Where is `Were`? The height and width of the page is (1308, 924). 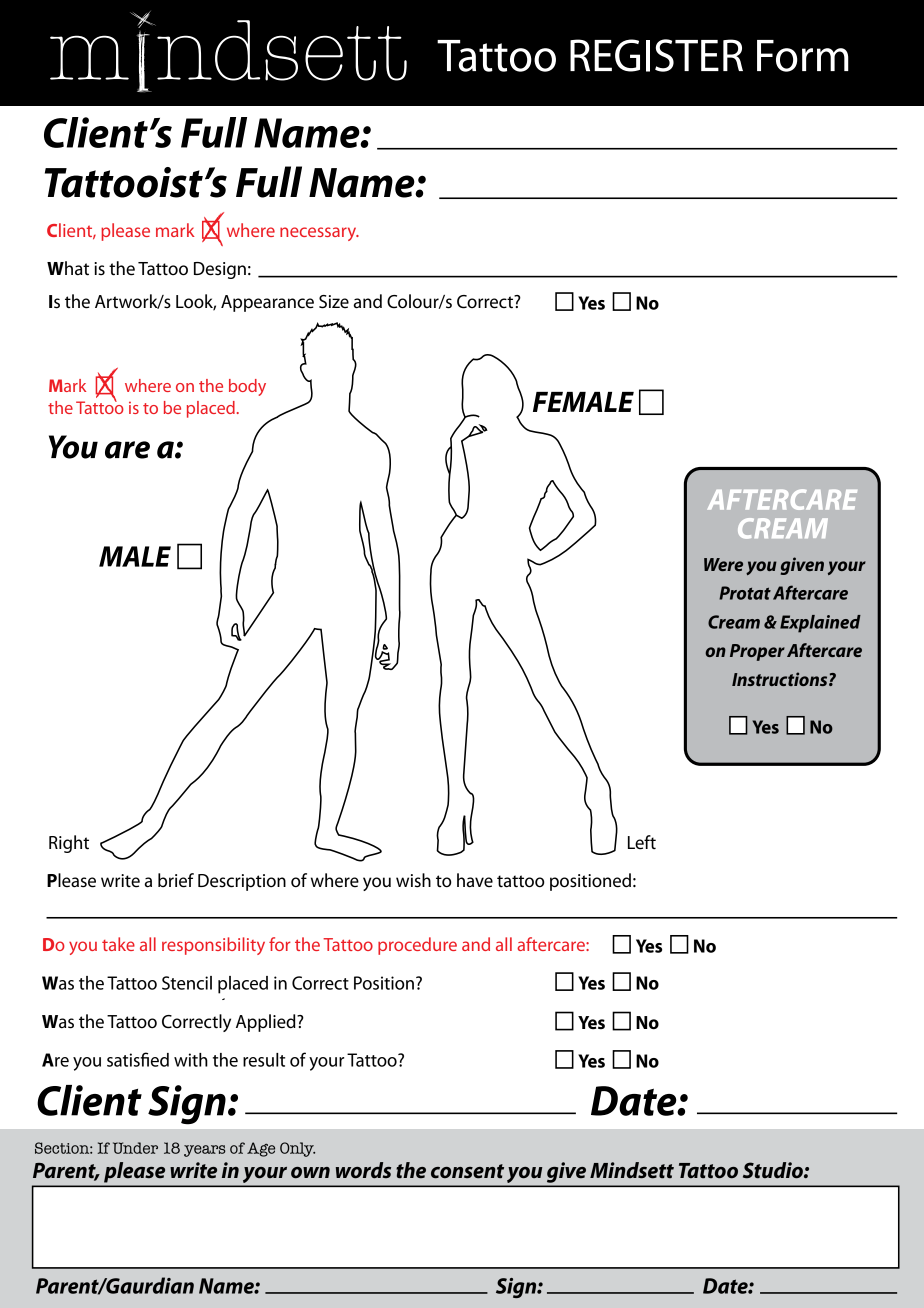
Were is located at coordinates (723, 564).
